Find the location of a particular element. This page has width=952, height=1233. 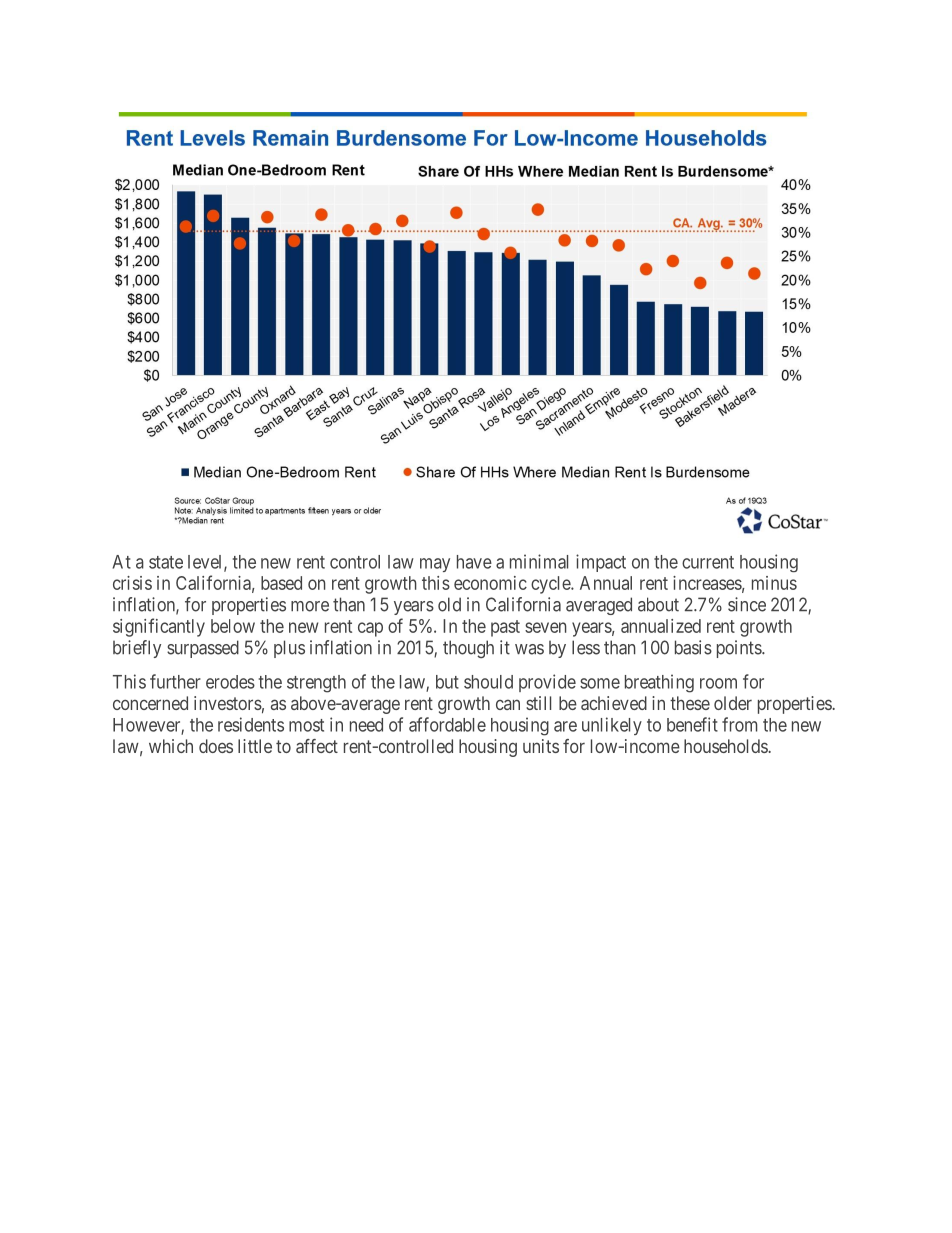

basis is located at coordinates (693, 647).
